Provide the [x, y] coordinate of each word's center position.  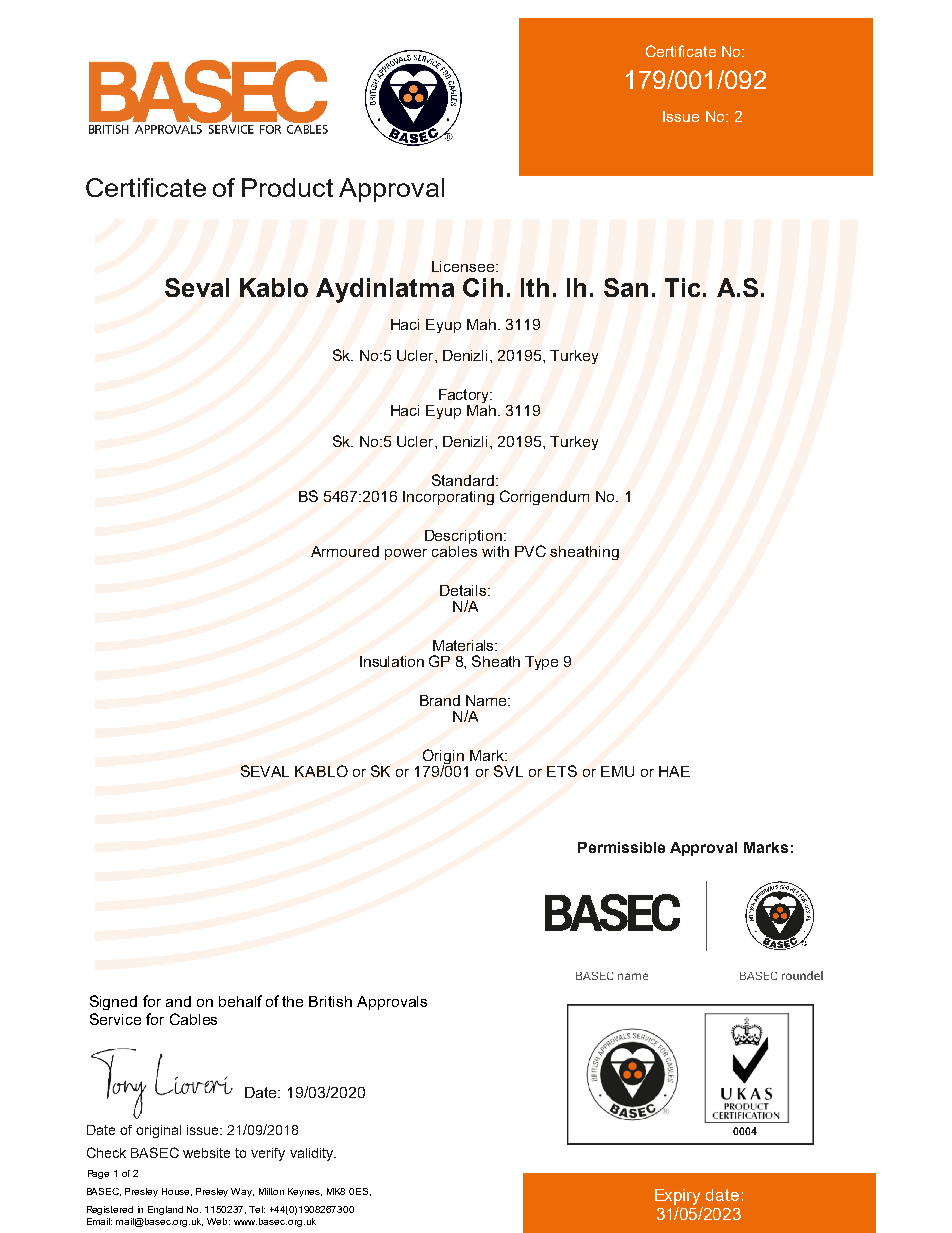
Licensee [463, 266]
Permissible [621, 847]
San [626, 287]
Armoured [345, 551]
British [330, 1001]
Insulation [392, 661]
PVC [530, 551]
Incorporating [448, 498]
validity [313, 1154]
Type [541, 663]
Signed [113, 1002]
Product [287, 187]
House [177, 1192]
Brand [440, 700]
